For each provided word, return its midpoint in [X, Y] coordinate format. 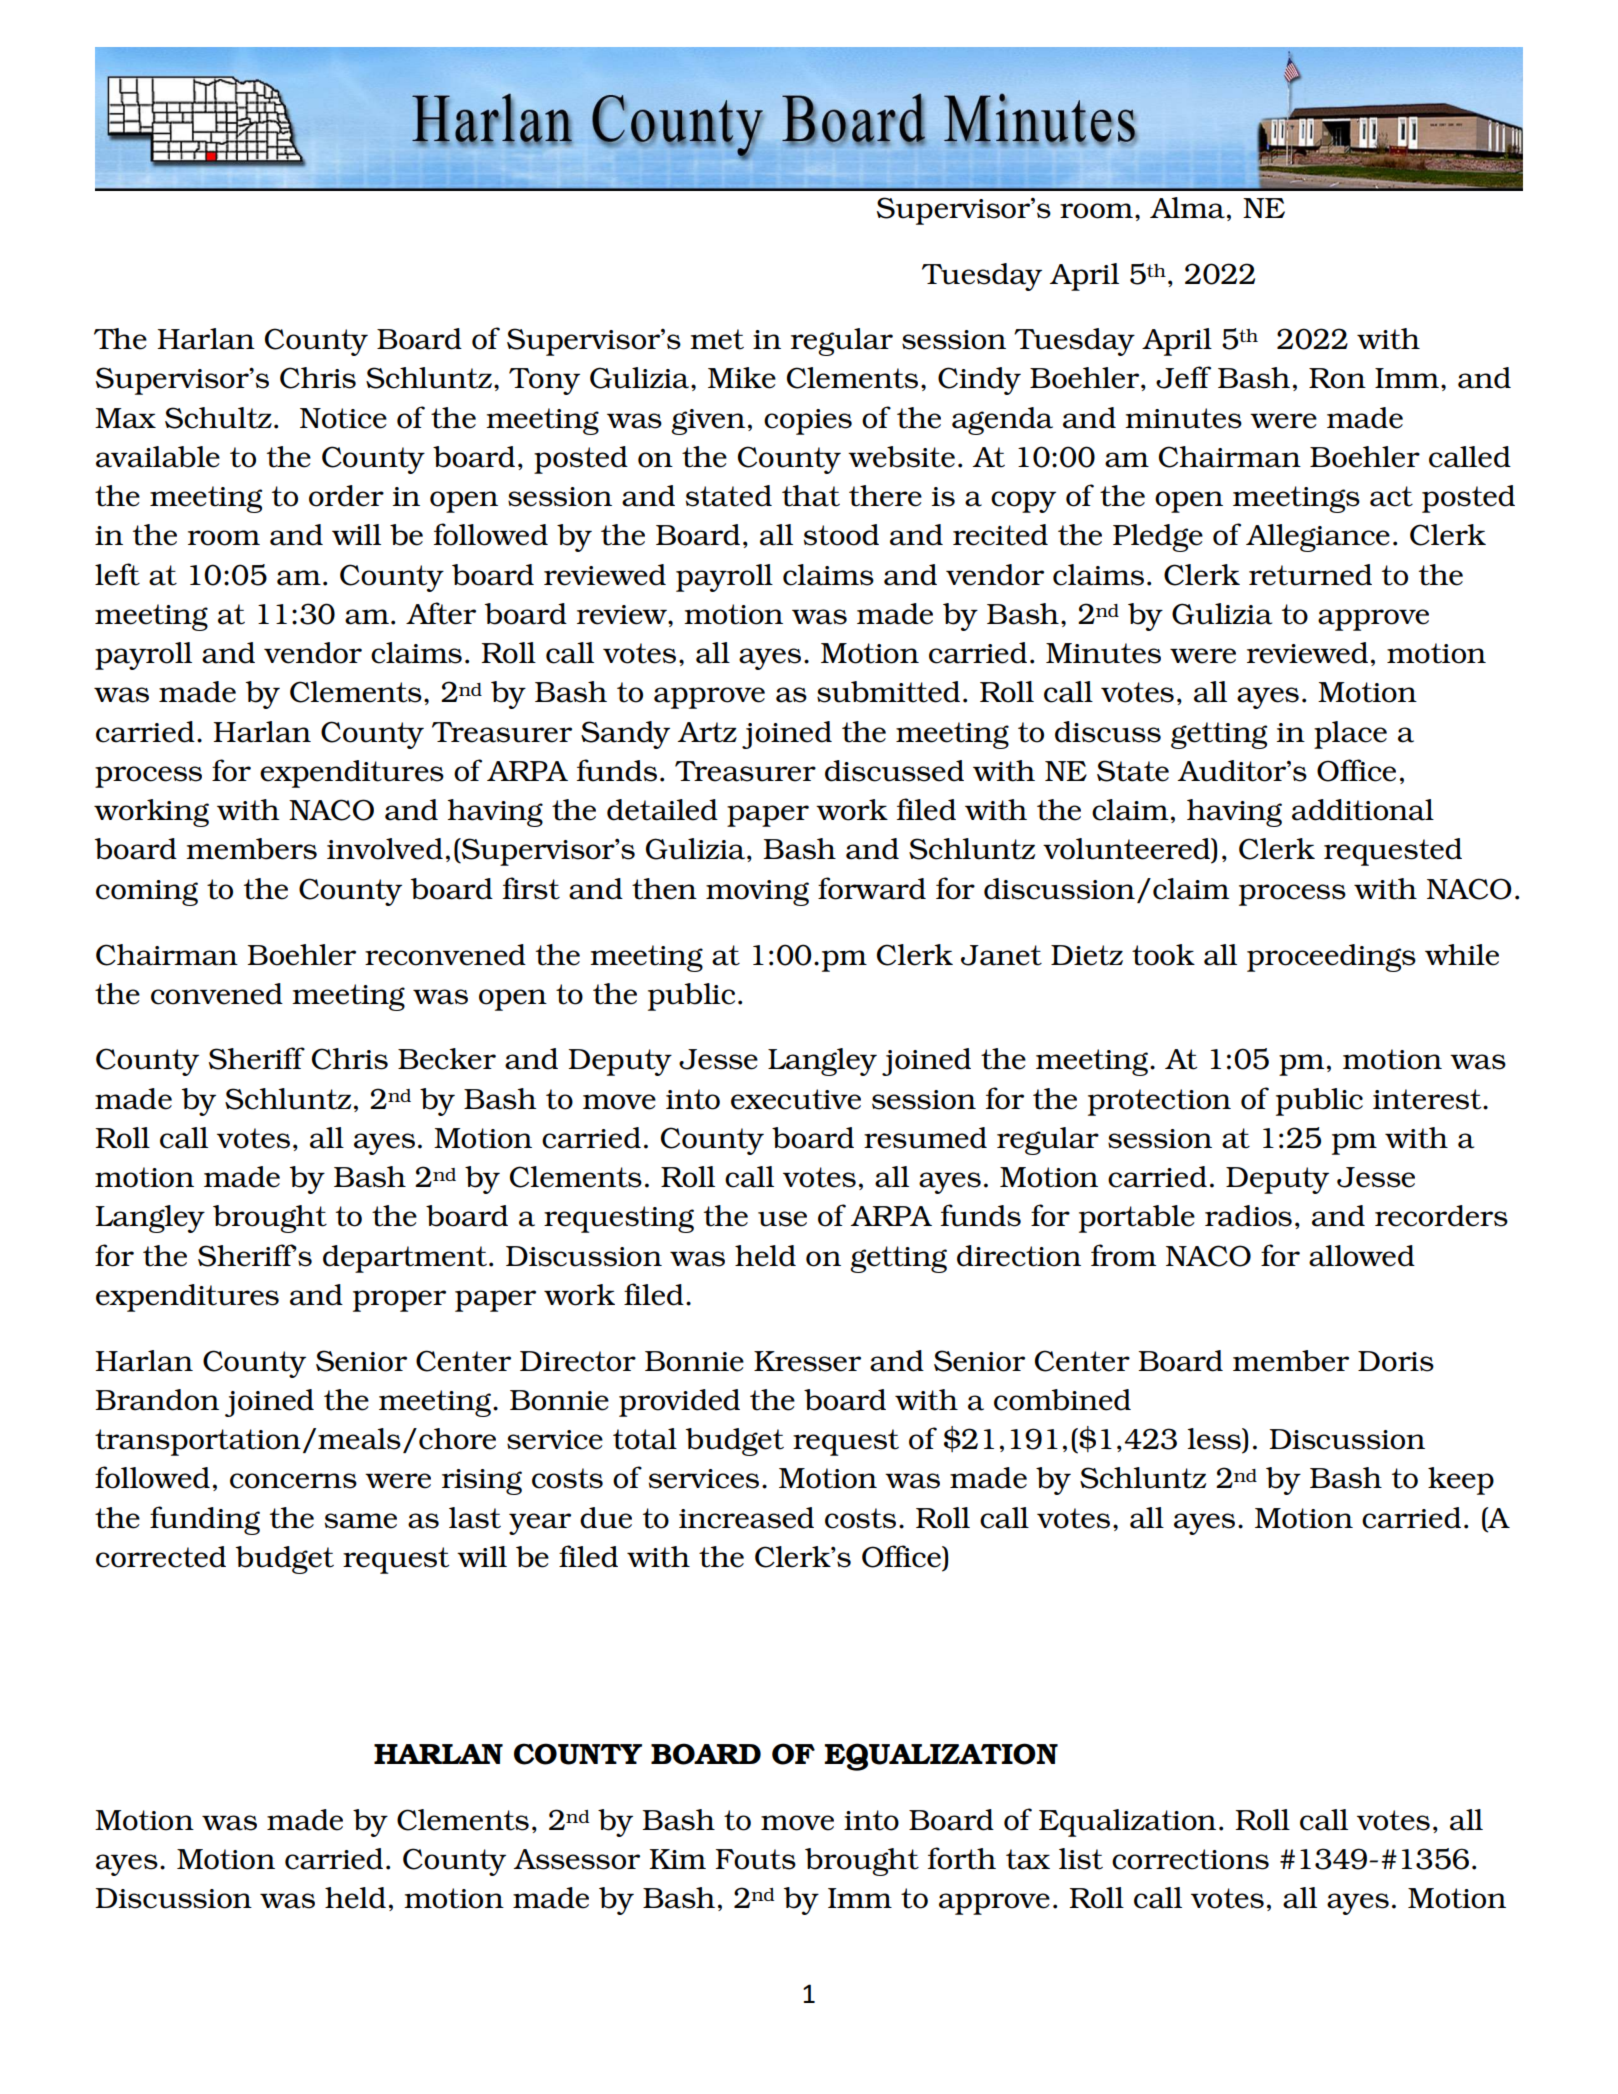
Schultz [218, 418]
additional [1363, 810]
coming [147, 893]
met [717, 339]
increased [746, 1518]
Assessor [577, 1859]
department [406, 1259]
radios [1248, 1216]
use [782, 1219]
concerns [293, 1481]
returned [1310, 575]
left [117, 574]
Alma [1187, 208]
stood [841, 535]
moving [757, 893]
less [1215, 1439]
